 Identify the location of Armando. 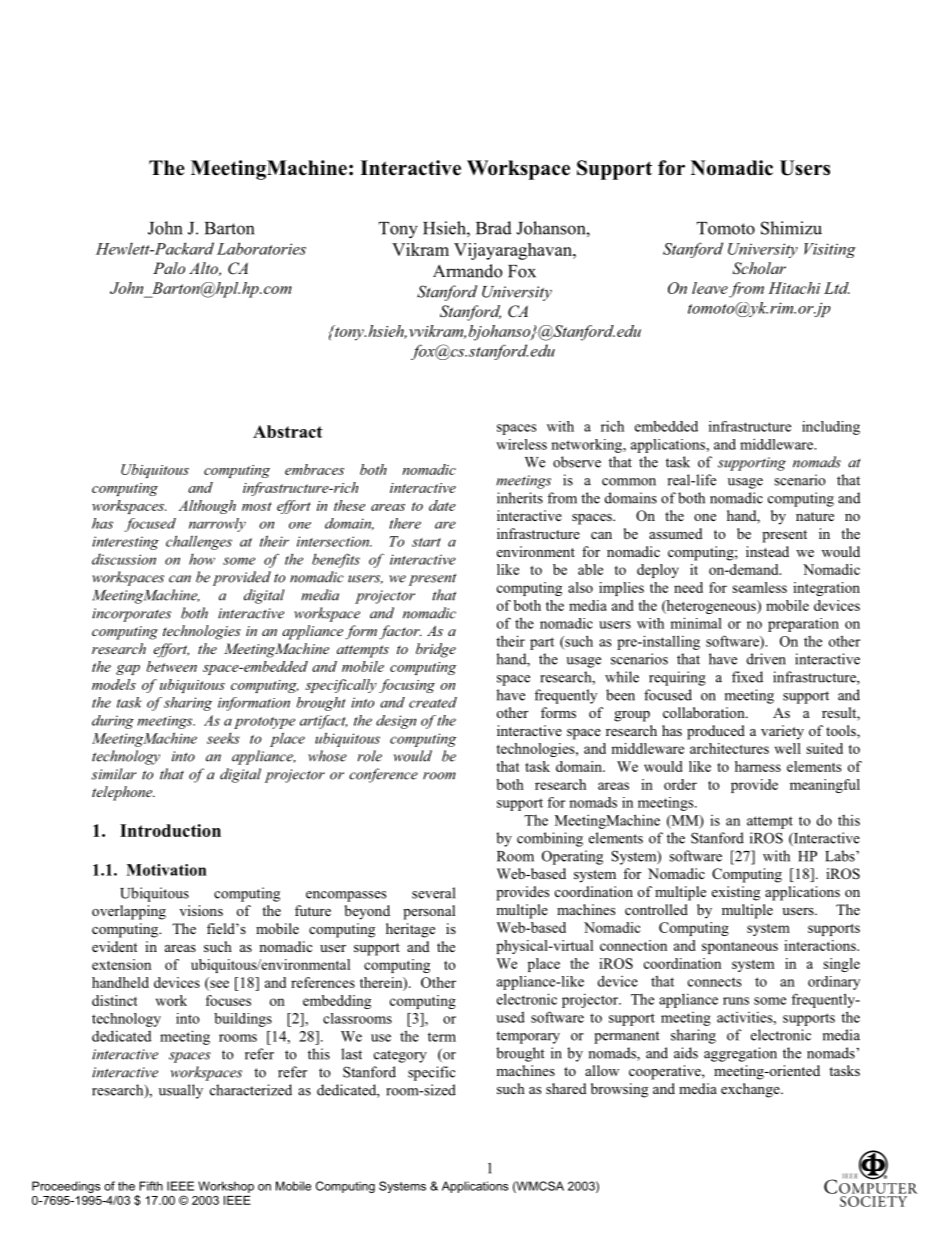
(467, 271).
